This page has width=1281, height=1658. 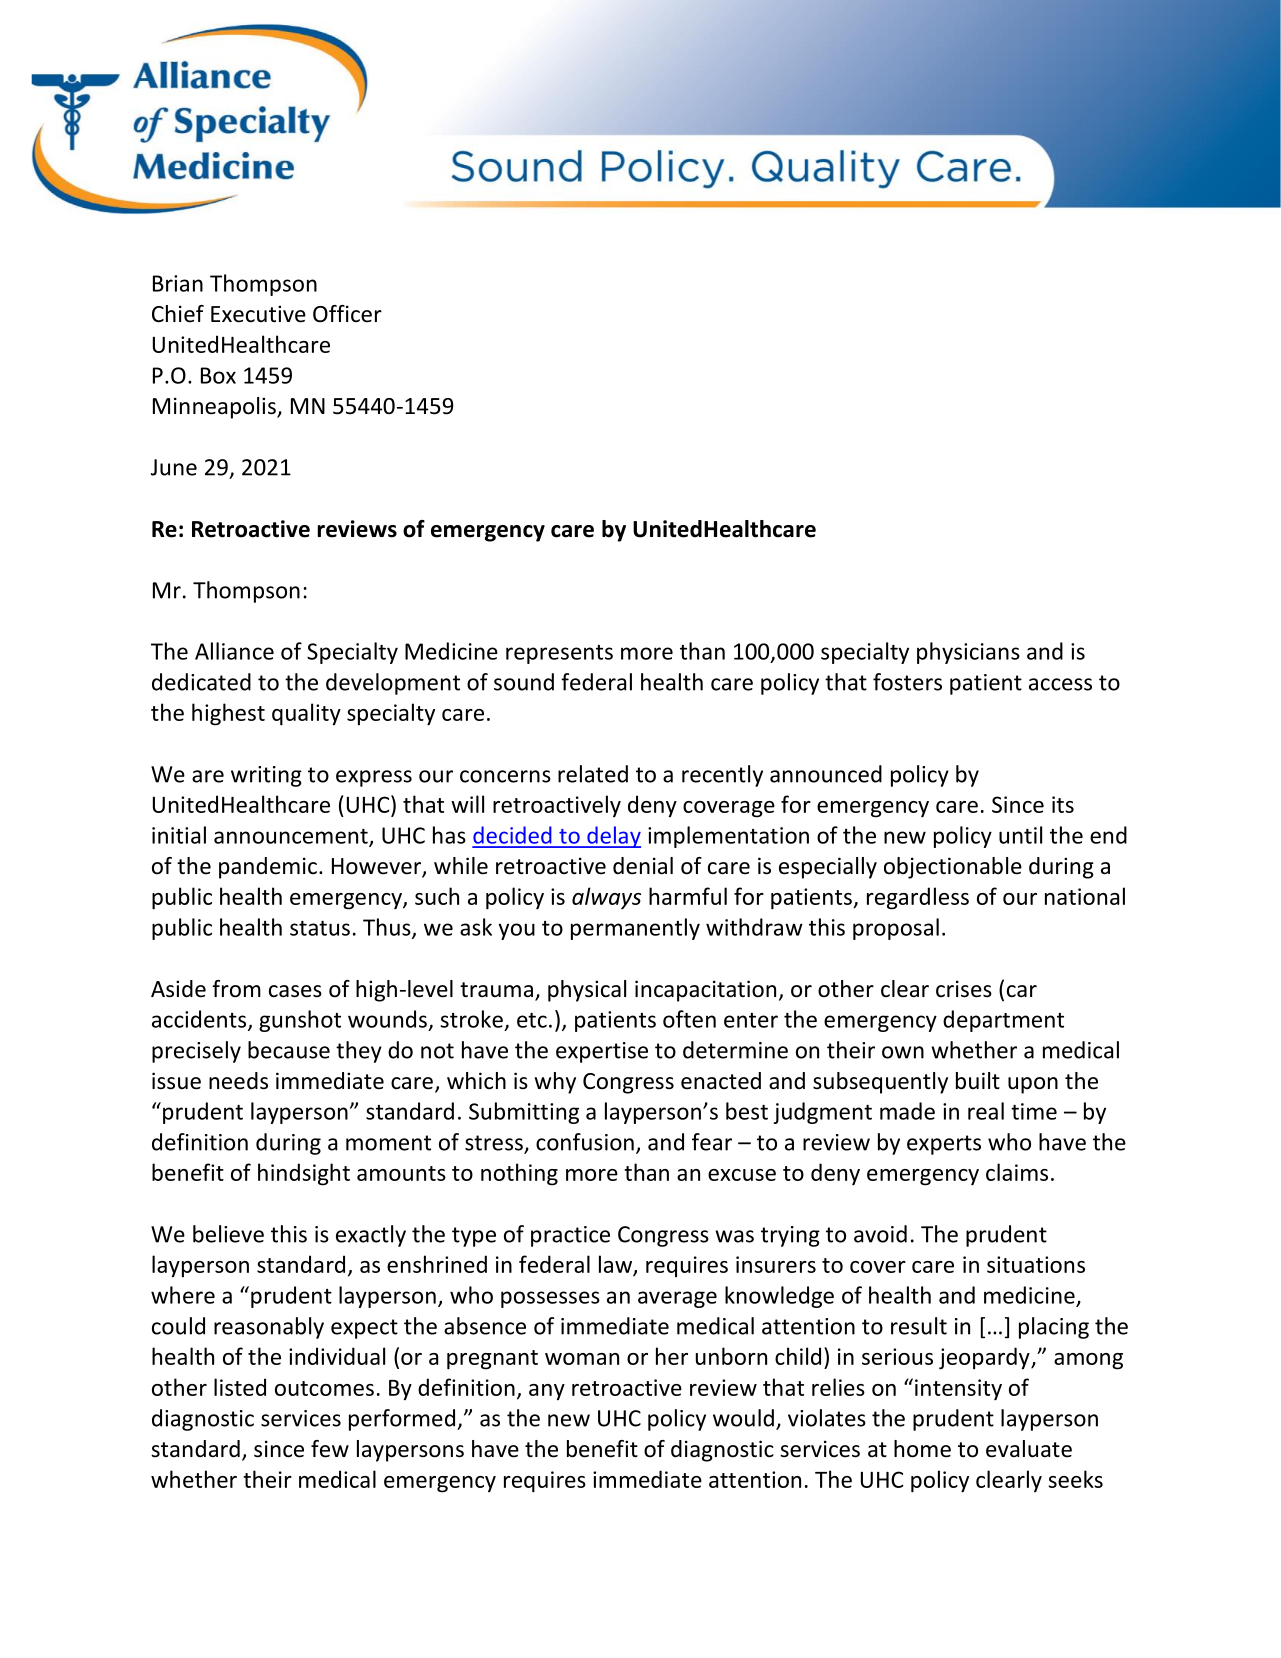 What do you see at coordinates (347, 314) in the page?
I see `Officer` at bounding box center [347, 314].
